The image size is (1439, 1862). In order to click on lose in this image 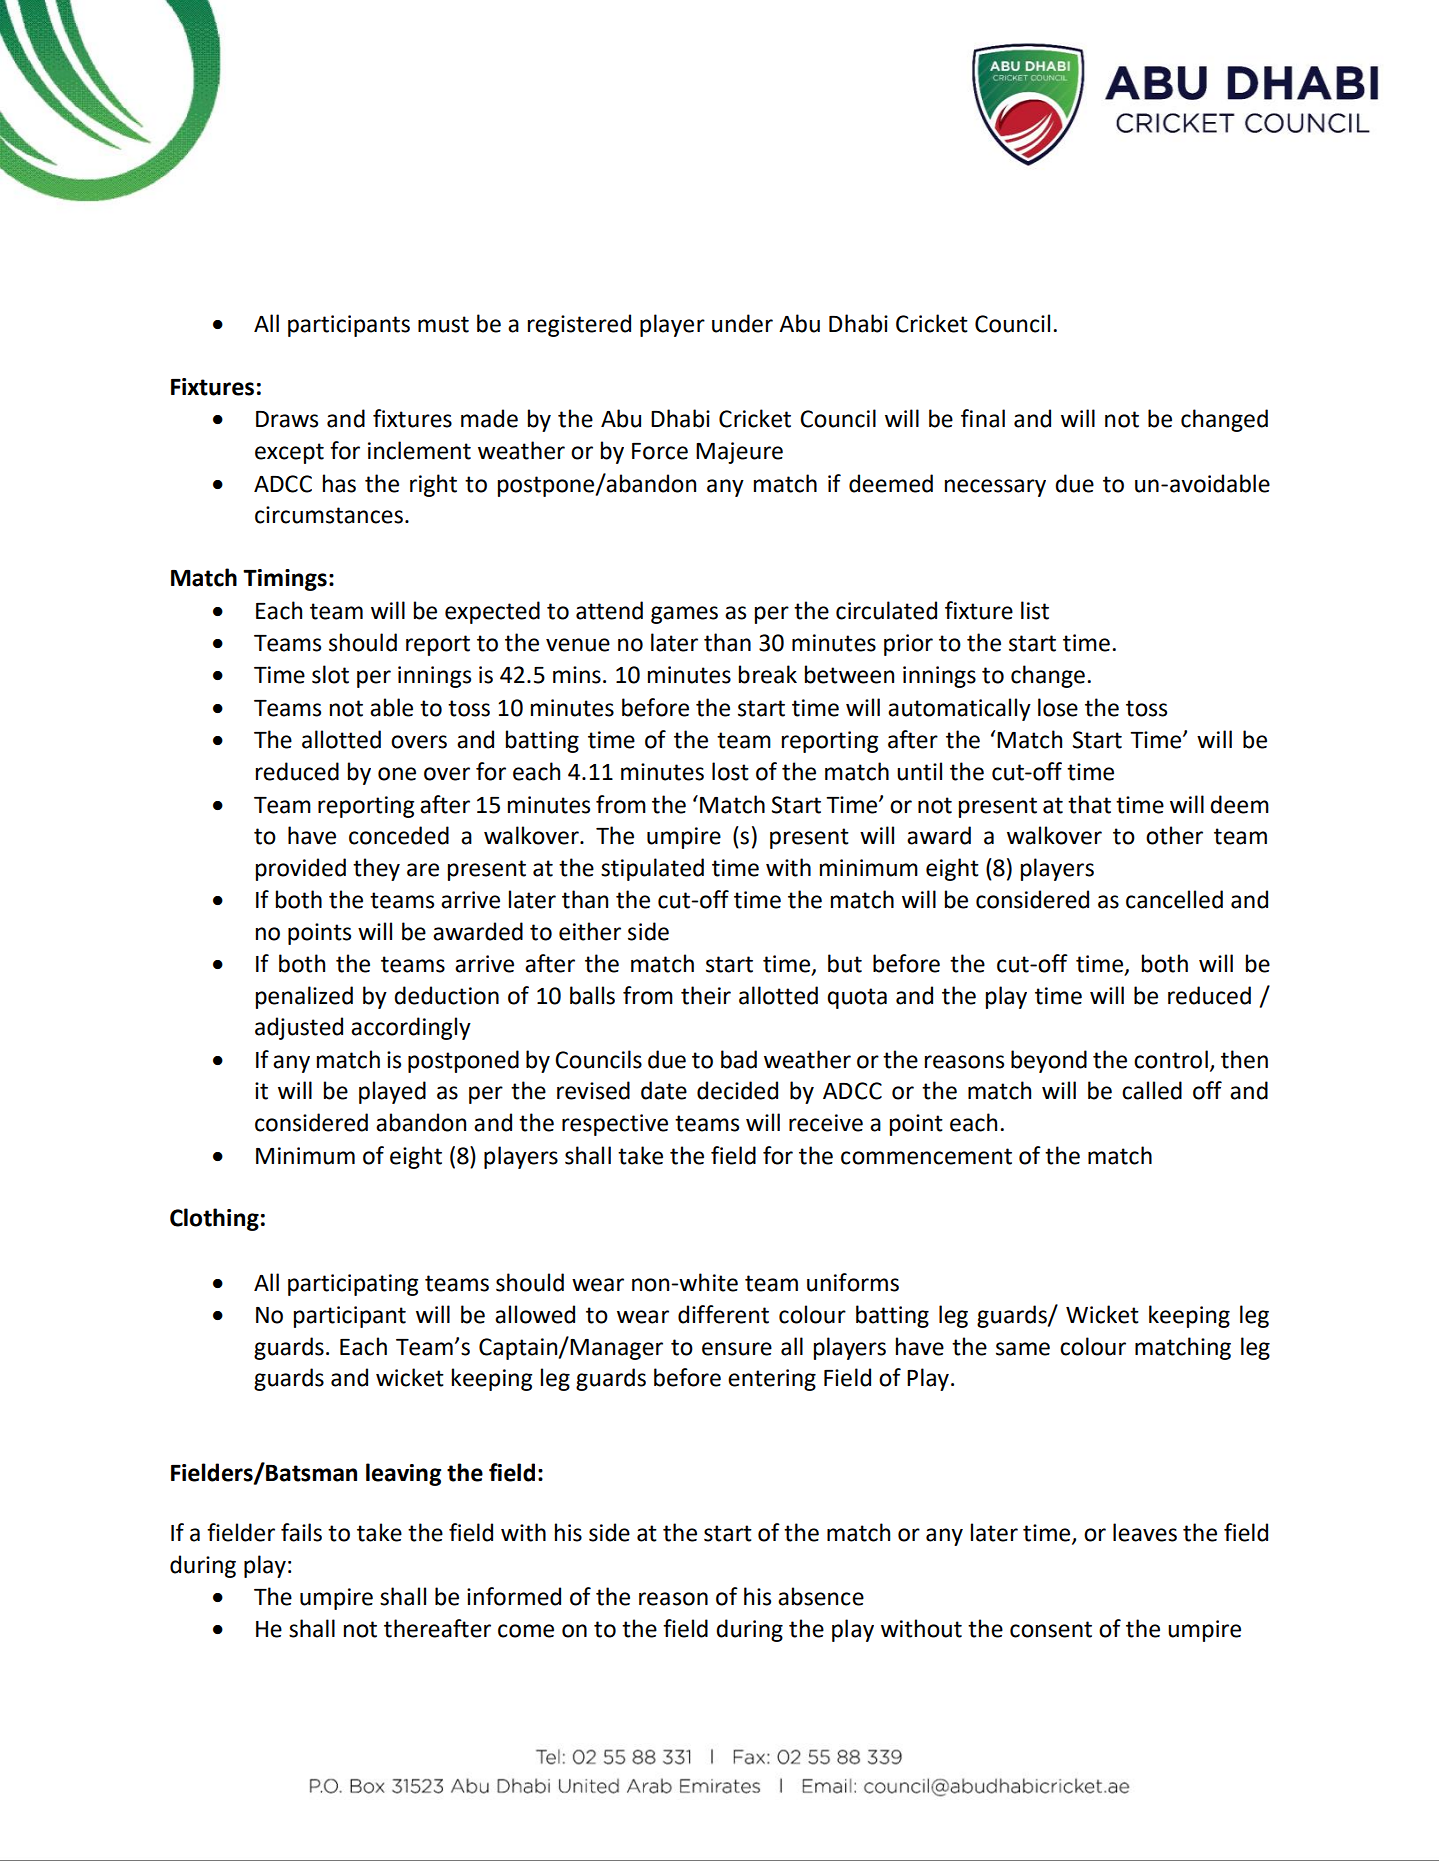, I will do `click(1058, 707)`.
